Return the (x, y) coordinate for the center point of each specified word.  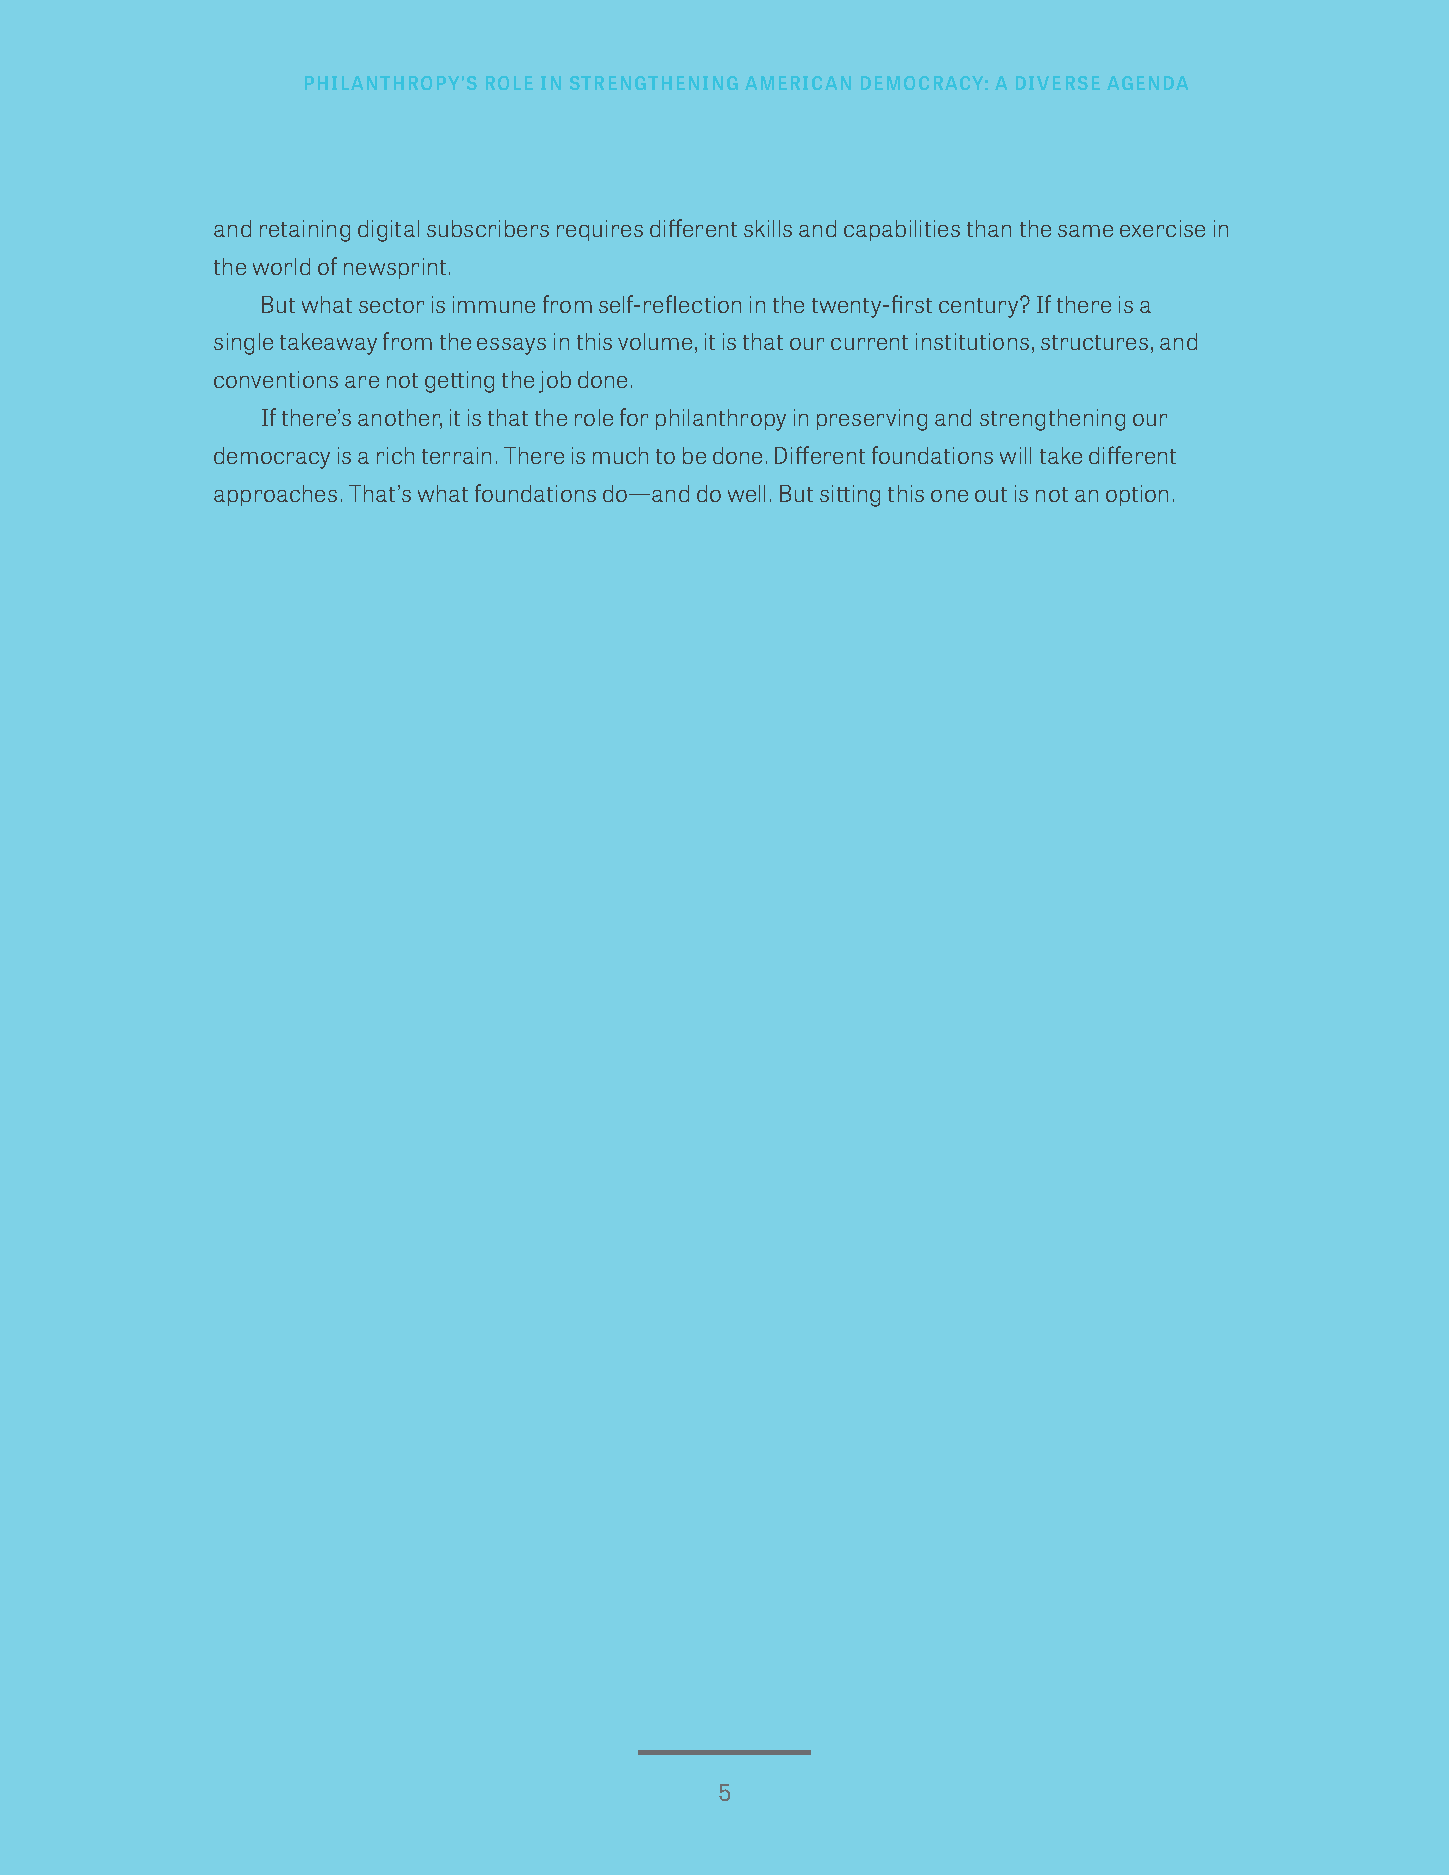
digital (388, 231)
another (400, 419)
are (362, 382)
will (1015, 455)
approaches (275, 495)
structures (1094, 342)
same (1085, 231)
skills (768, 228)
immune (494, 304)
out (991, 494)
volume (655, 341)
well (746, 493)
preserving (872, 420)
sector (391, 305)
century (978, 308)
